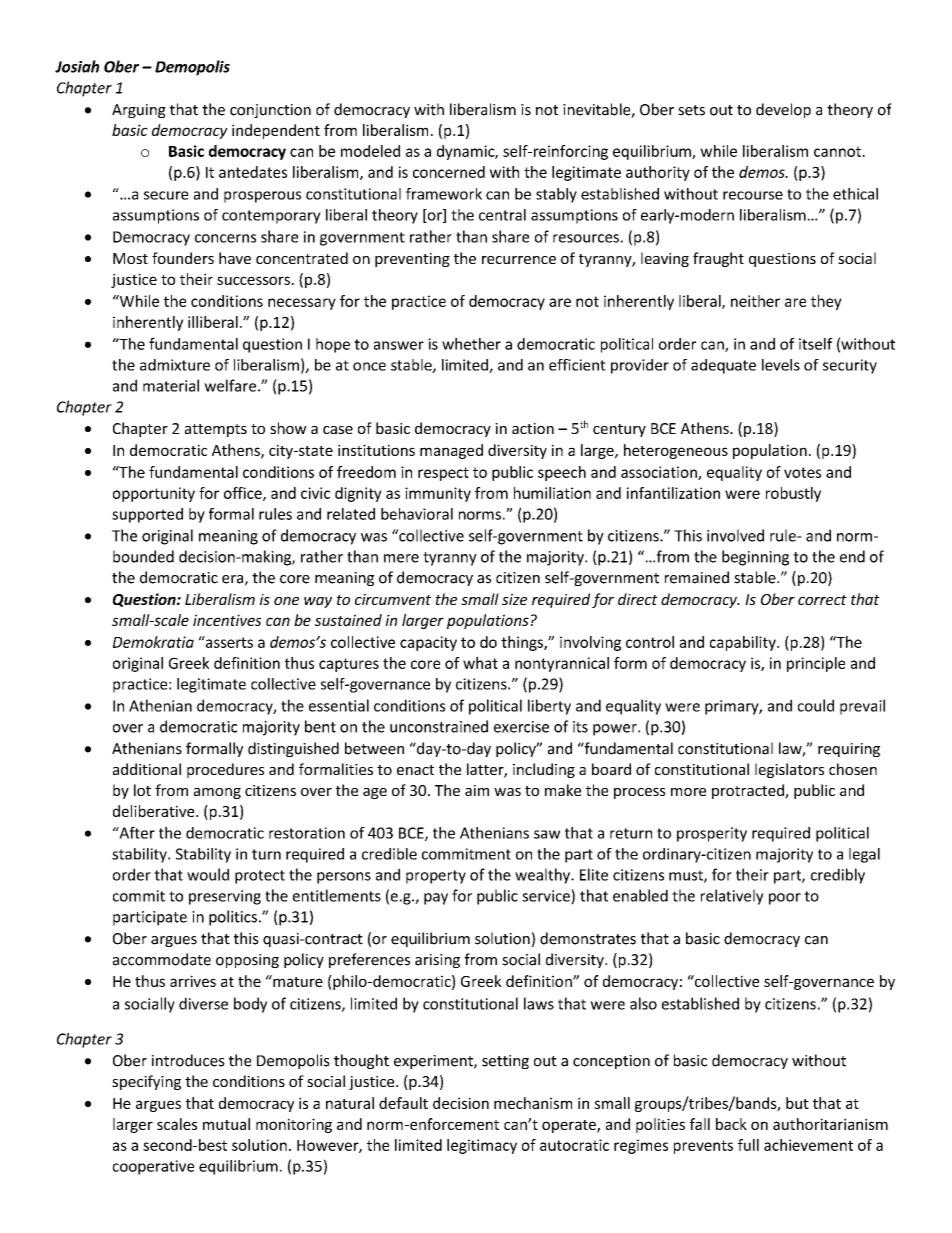 This page has width=952, height=1233. Describe the element at coordinates (783, 110) in the page. I see `develop` at that location.
